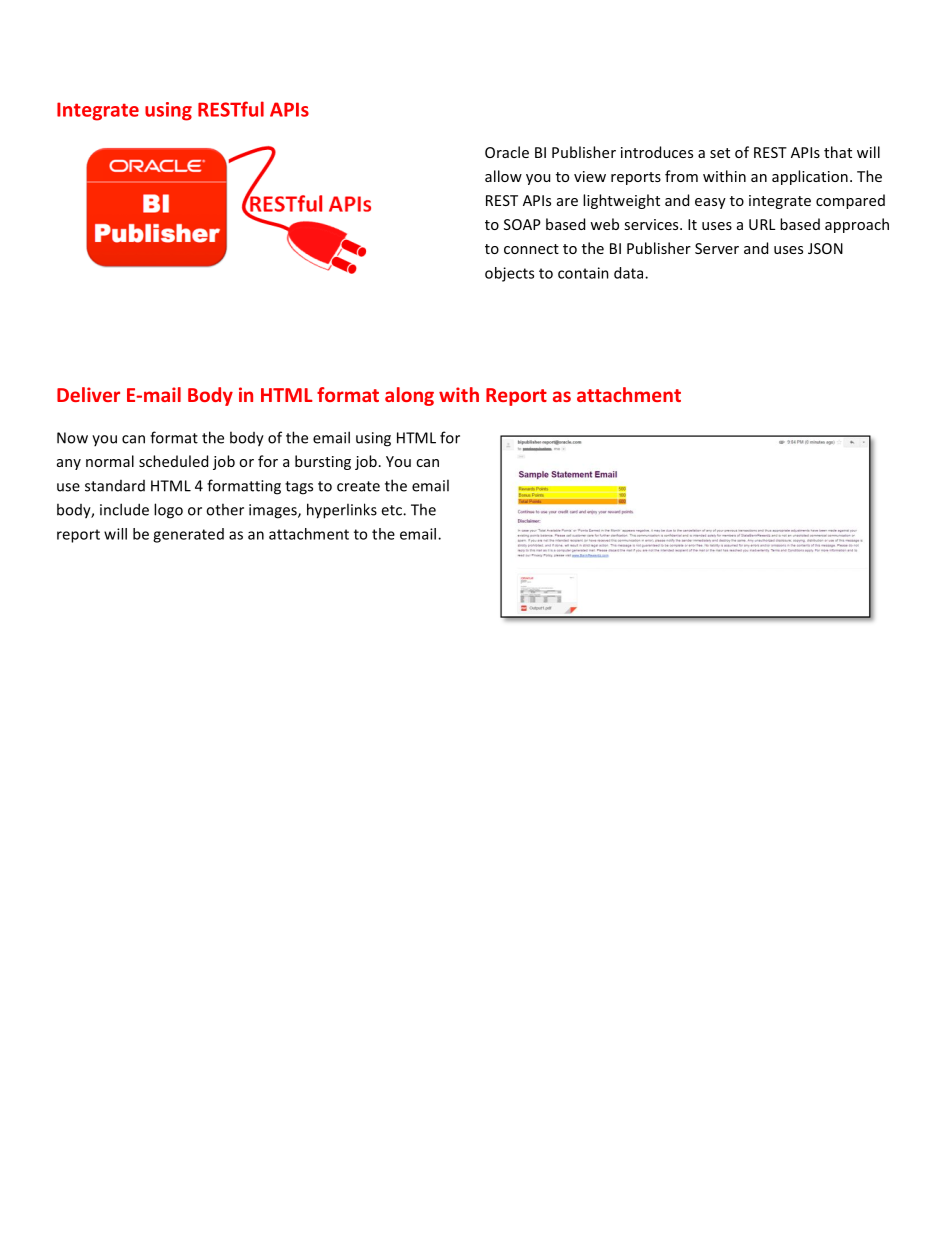  Describe the element at coordinates (88, 394) in the document. I see `Deliver` at that location.
